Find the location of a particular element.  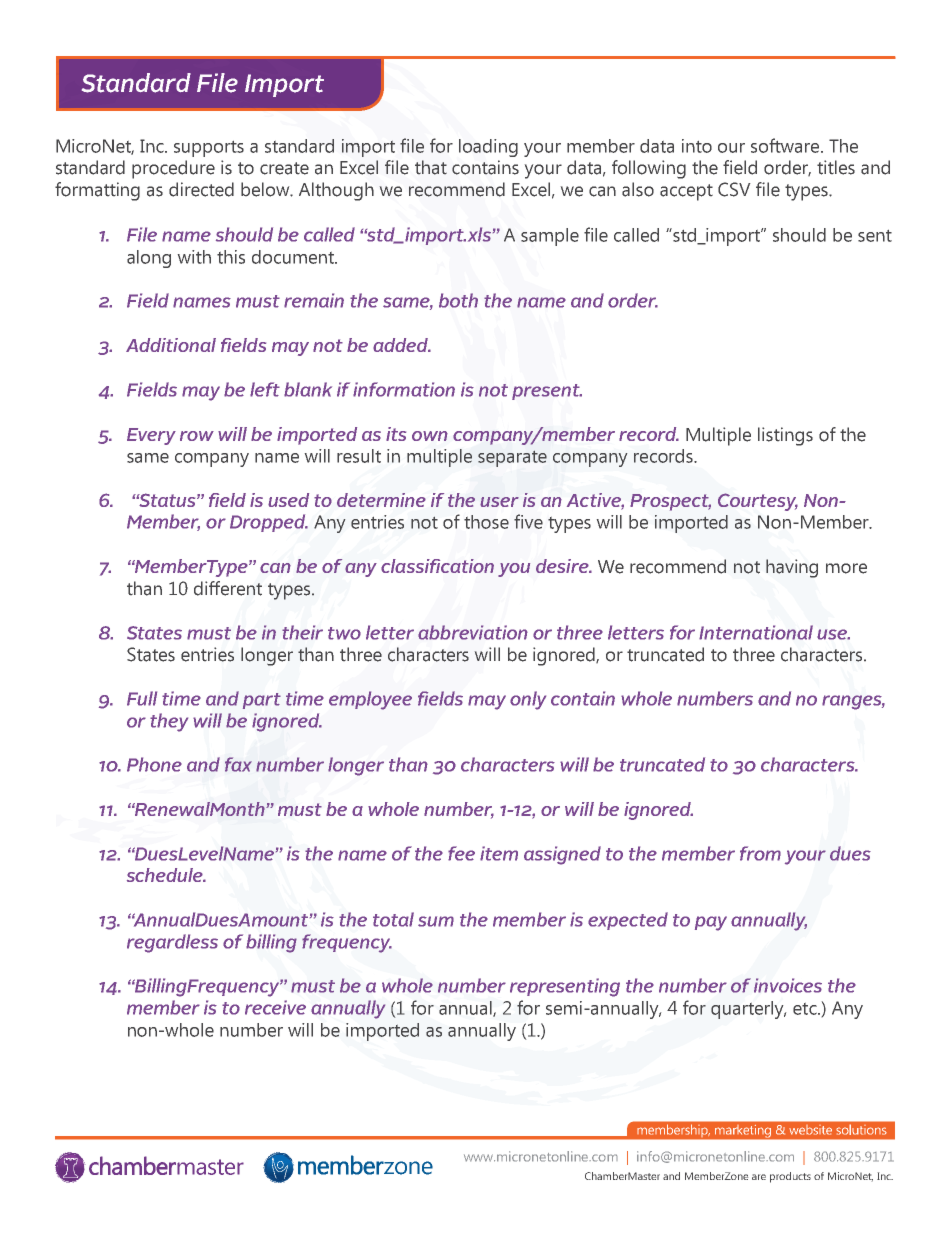

products is located at coordinates (790, 1177).
